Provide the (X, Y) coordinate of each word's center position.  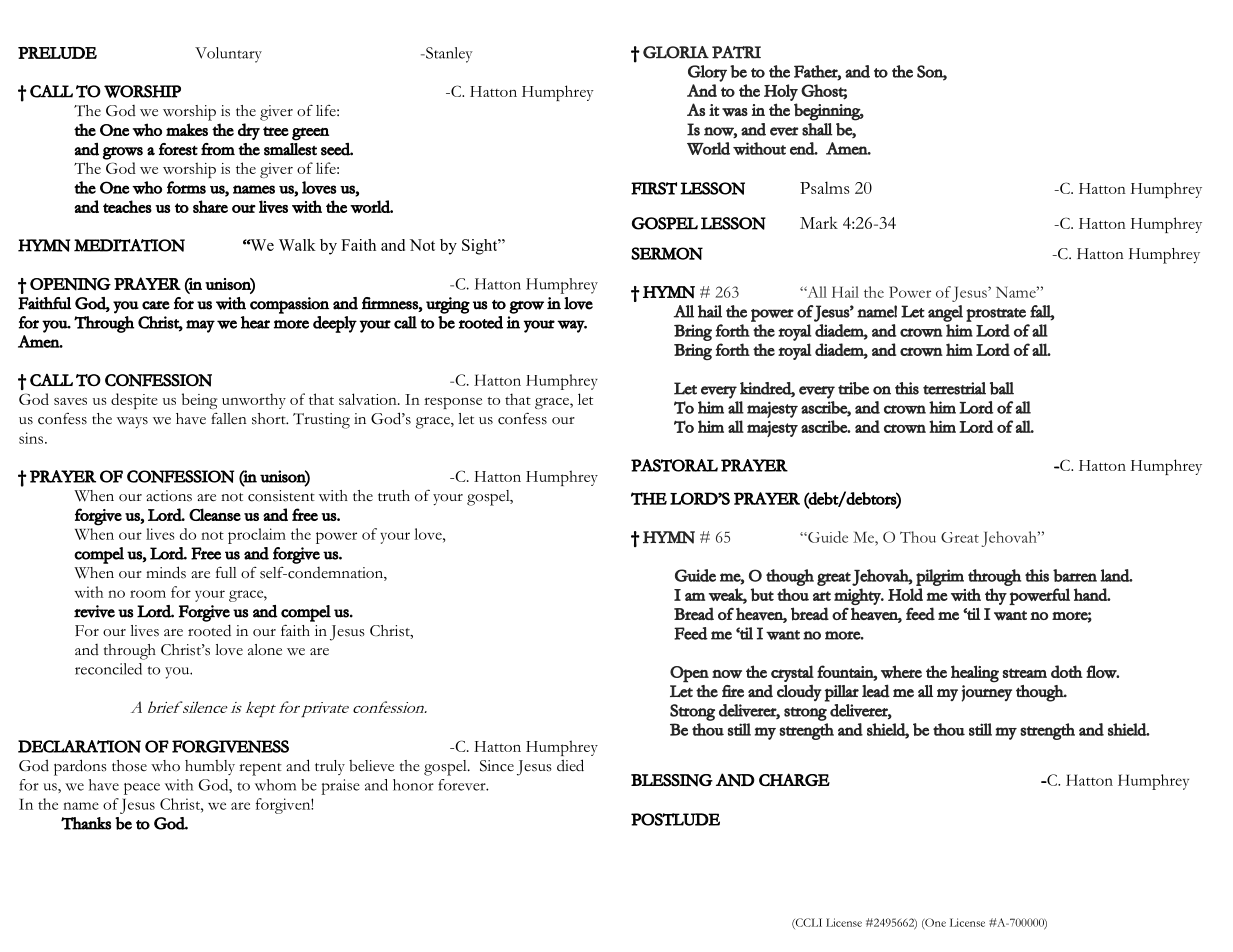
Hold (905, 594)
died (570, 765)
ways (132, 422)
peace (142, 789)
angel (945, 313)
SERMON (667, 253)
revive (94, 611)
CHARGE (794, 779)
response (453, 403)
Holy (781, 92)
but (762, 594)
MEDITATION (129, 245)
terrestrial (954, 388)
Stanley (448, 55)
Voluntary (228, 55)
